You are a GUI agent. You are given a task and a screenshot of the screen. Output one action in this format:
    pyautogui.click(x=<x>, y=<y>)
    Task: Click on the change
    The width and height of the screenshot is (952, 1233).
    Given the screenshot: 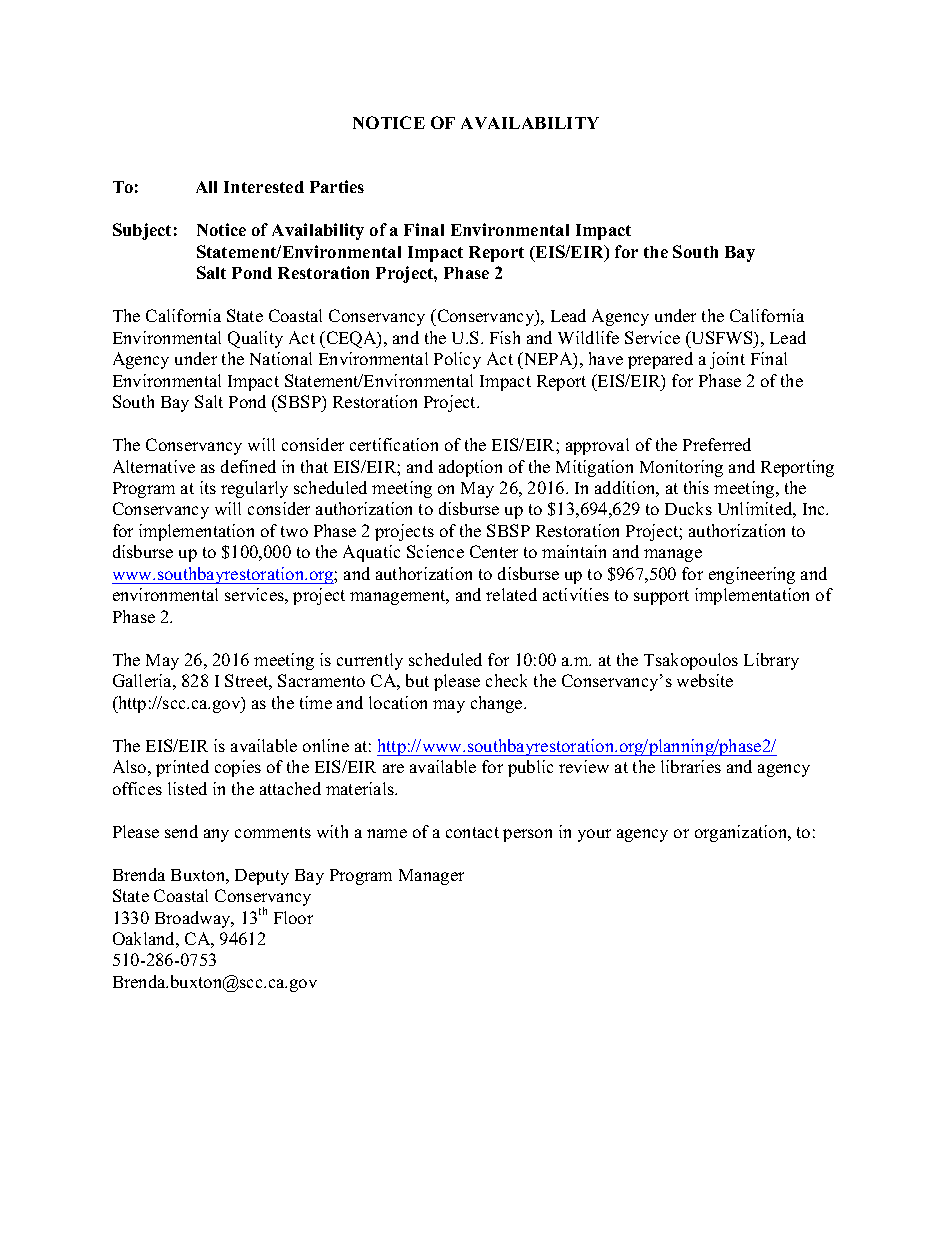 What is the action you would take?
    pyautogui.click(x=498, y=704)
